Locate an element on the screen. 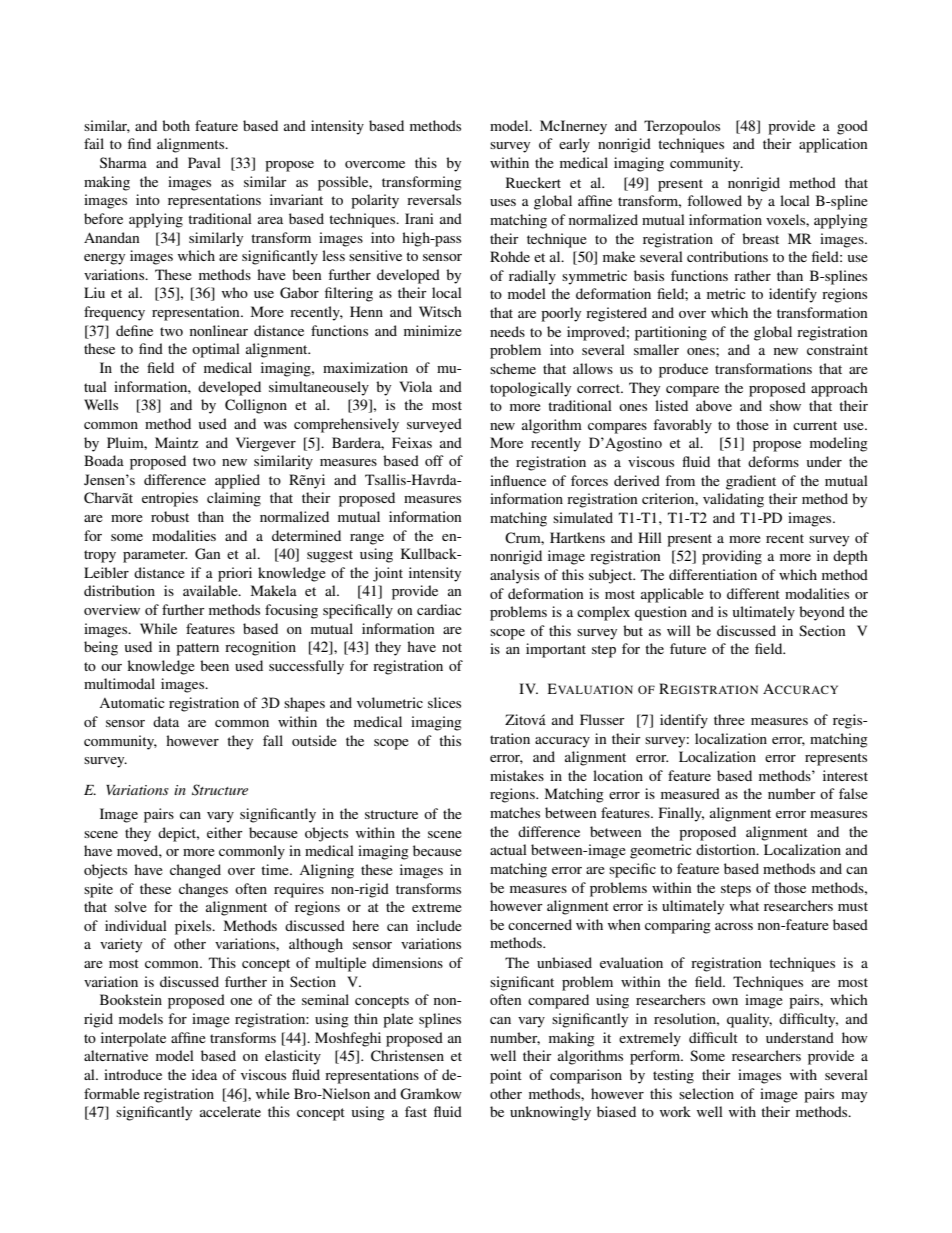 The height and width of the screenshot is (1233, 952). selection is located at coordinates (706, 1093).
